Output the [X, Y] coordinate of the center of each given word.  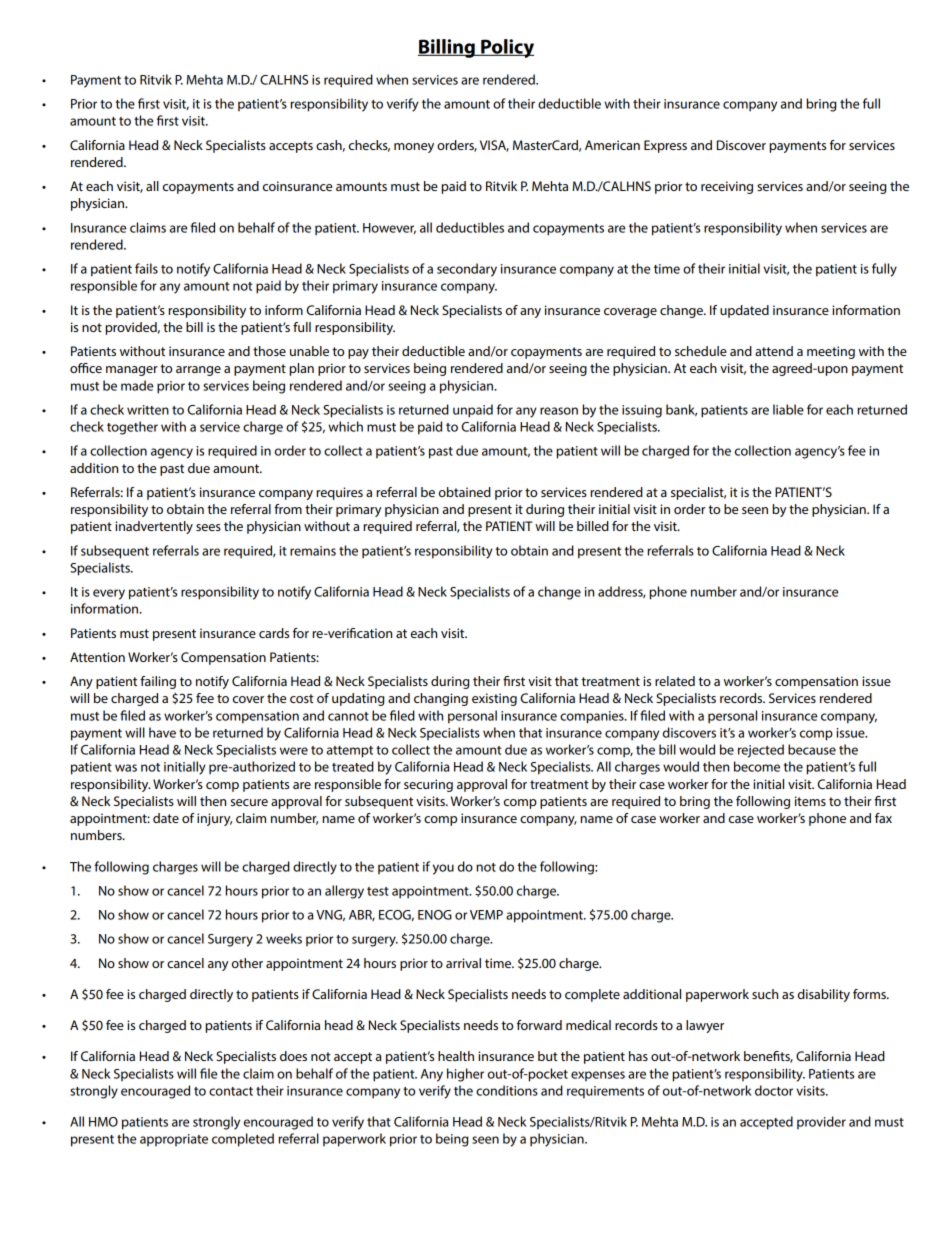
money [414, 148]
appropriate [174, 1140]
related [675, 681]
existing [494, 699]
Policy [506, 48]
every [109, 594]
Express [665, 146]
